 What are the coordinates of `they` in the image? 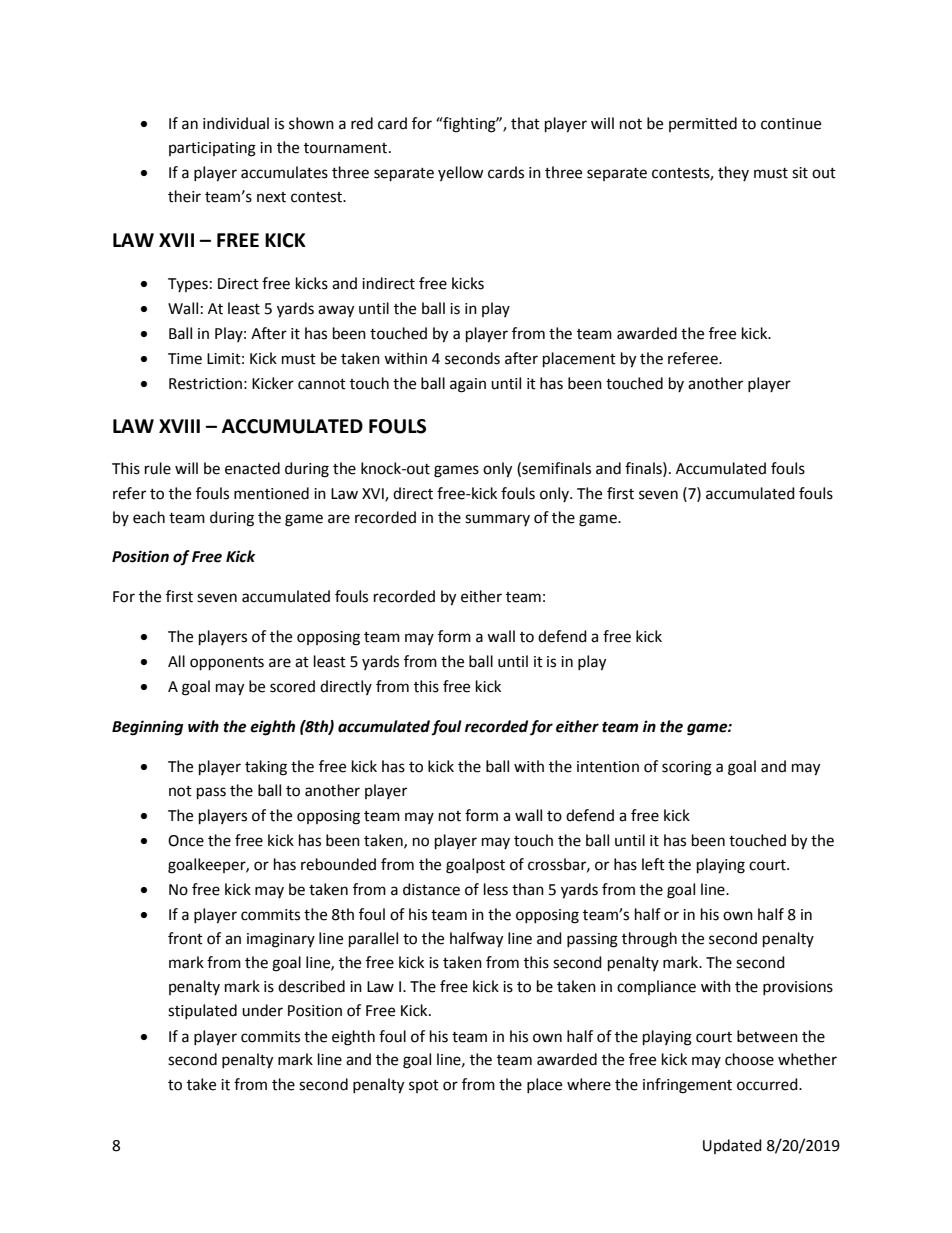 It's located at (733, 173).
